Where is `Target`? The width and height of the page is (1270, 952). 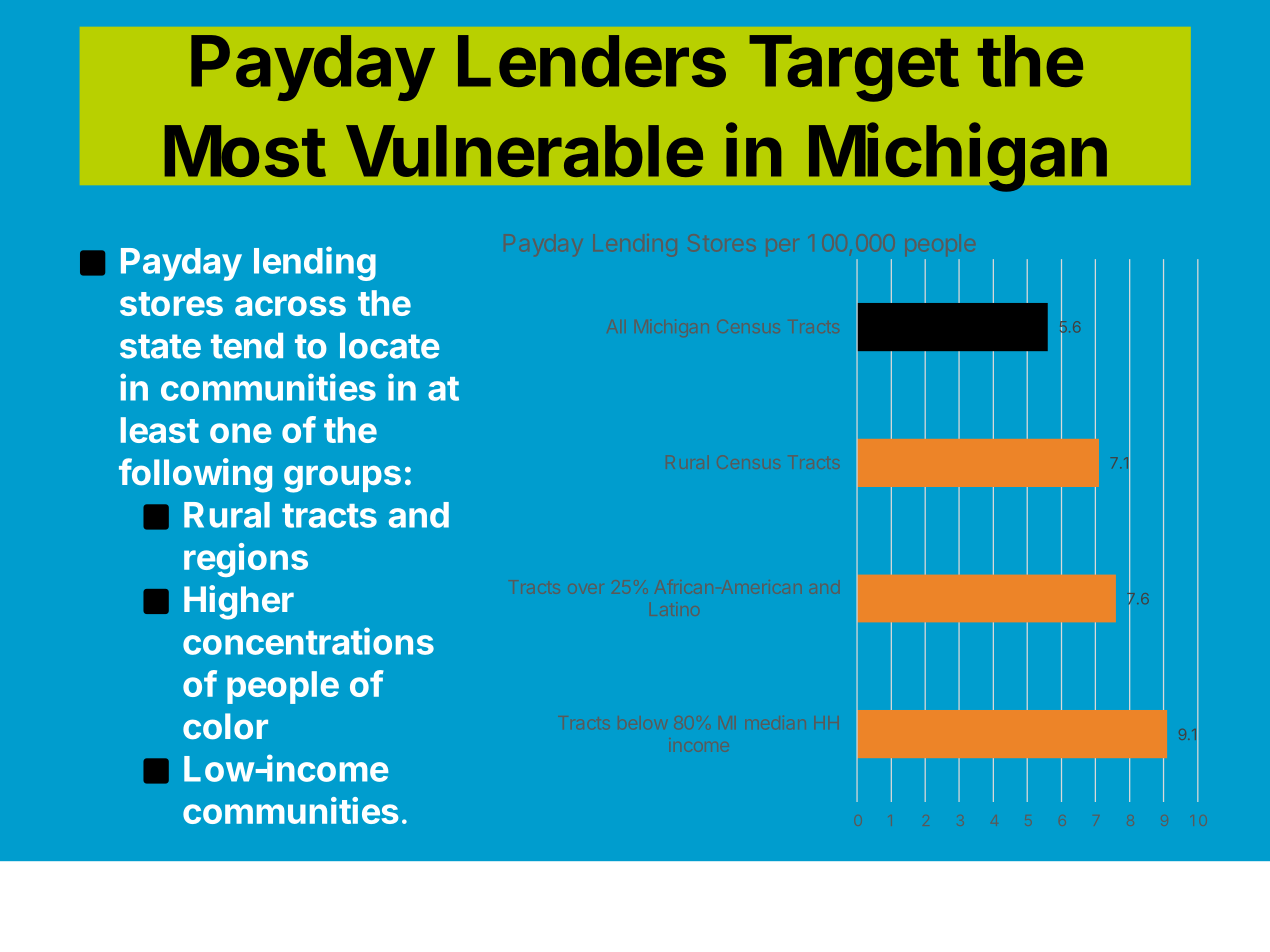 Target is located at coordinates (854, 68).
